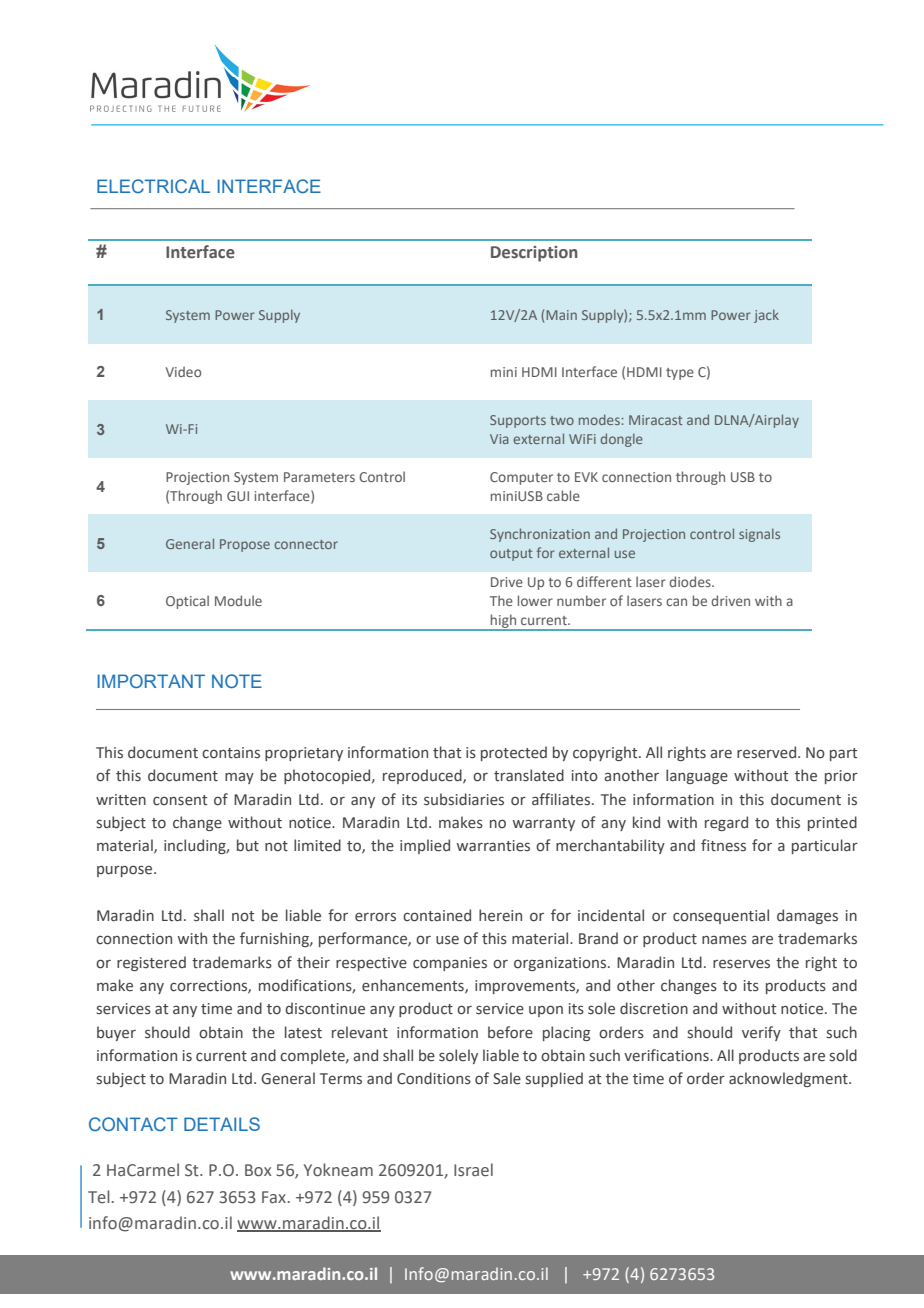  What do you see at coordinates (534, 254) in the screenshot?
I see `Description` at bounding box center [534, 254].
